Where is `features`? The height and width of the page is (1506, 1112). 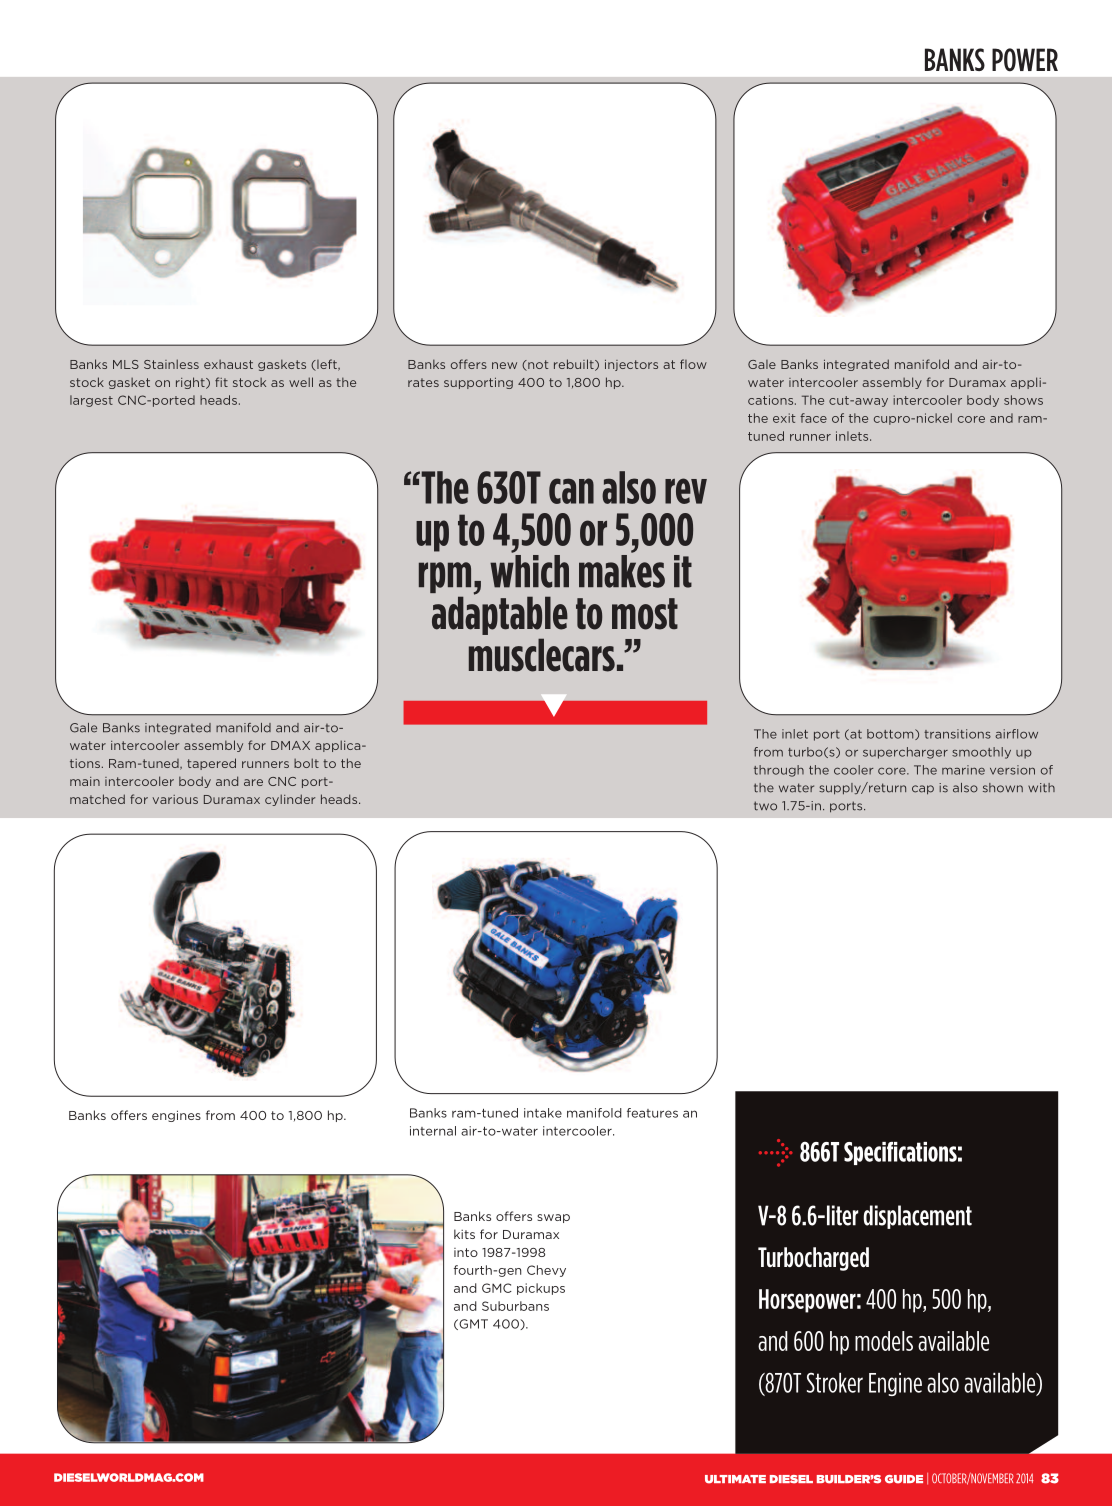
features is located at coordinates (652, 1113).
